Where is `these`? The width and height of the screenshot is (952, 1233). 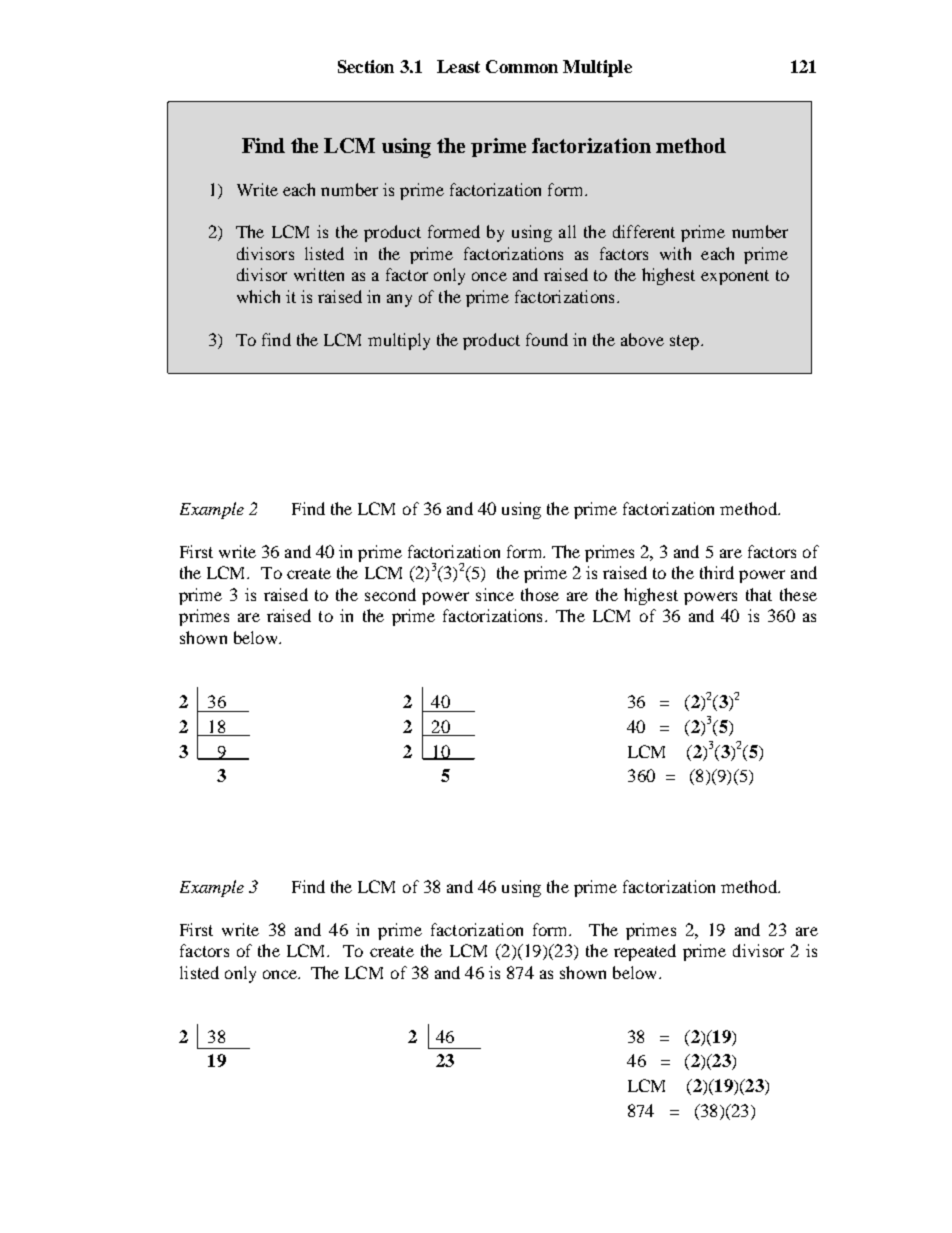 these is located at coordinates (798, 594).
